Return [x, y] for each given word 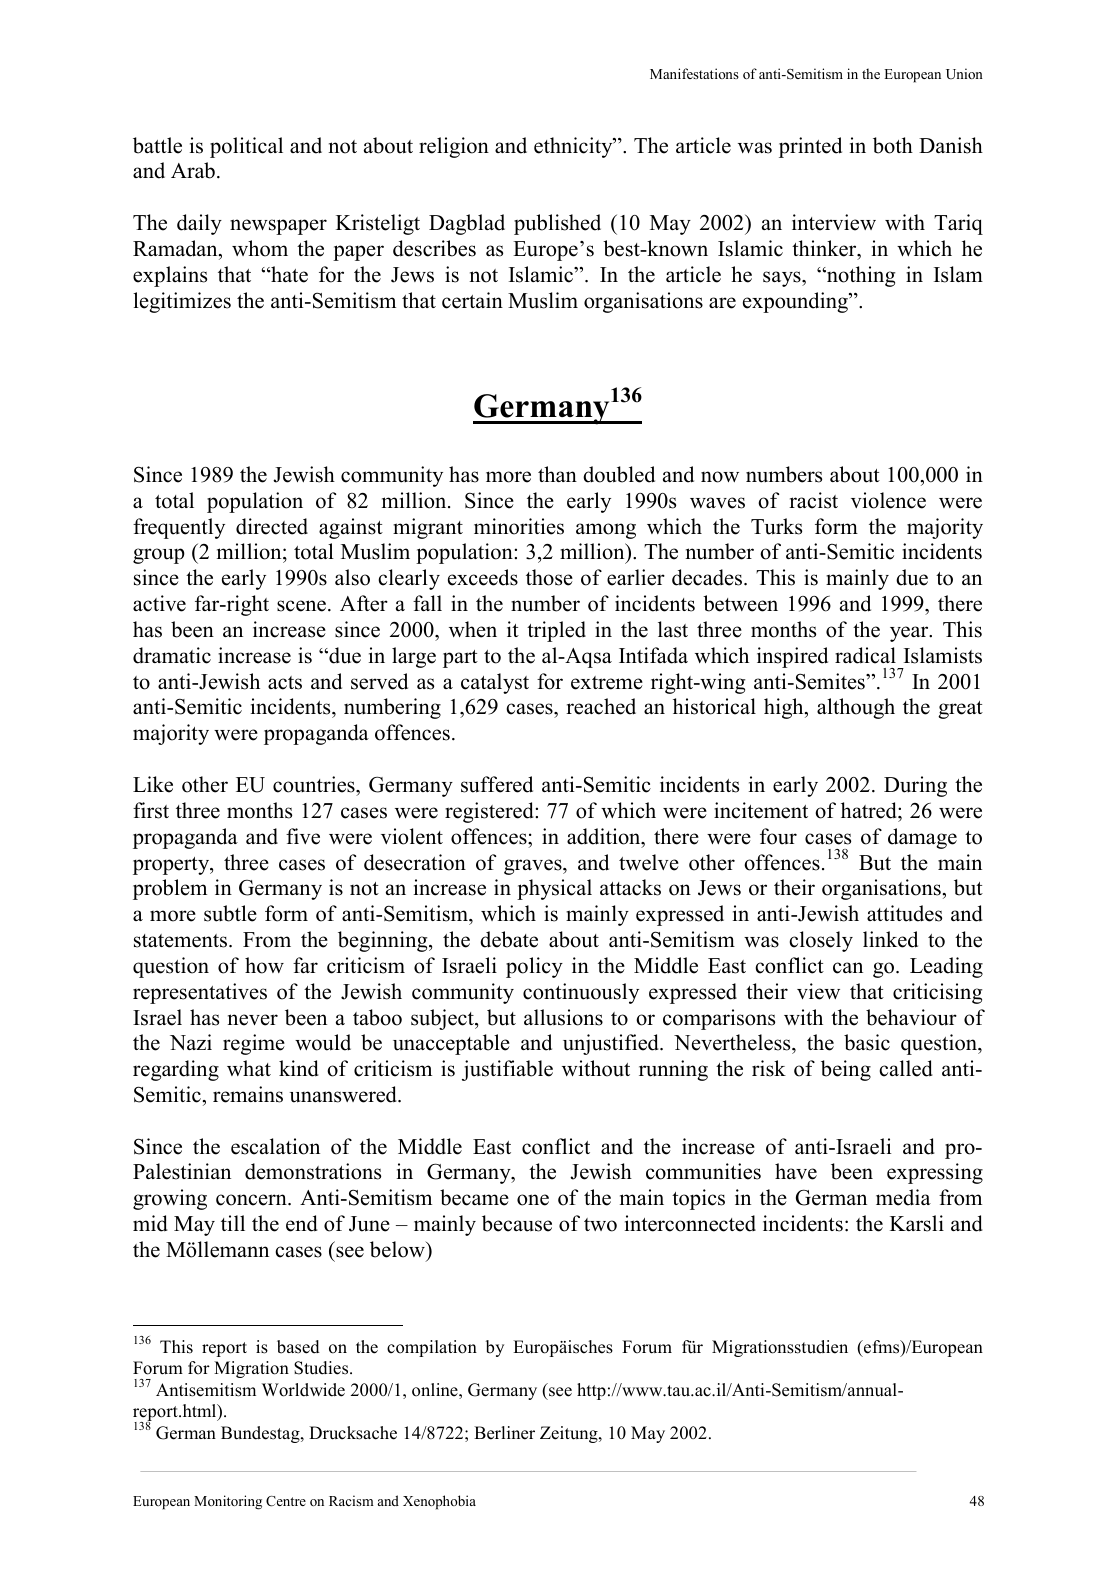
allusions [563, 1017]
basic [867, 1042]
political [246, 147]
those [549, 577]
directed [272, 526]
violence [888, 500]
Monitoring [228, 1502]
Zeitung [570, 1434]
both [893, 145]
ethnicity [574, 147]
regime [254, 1044]
